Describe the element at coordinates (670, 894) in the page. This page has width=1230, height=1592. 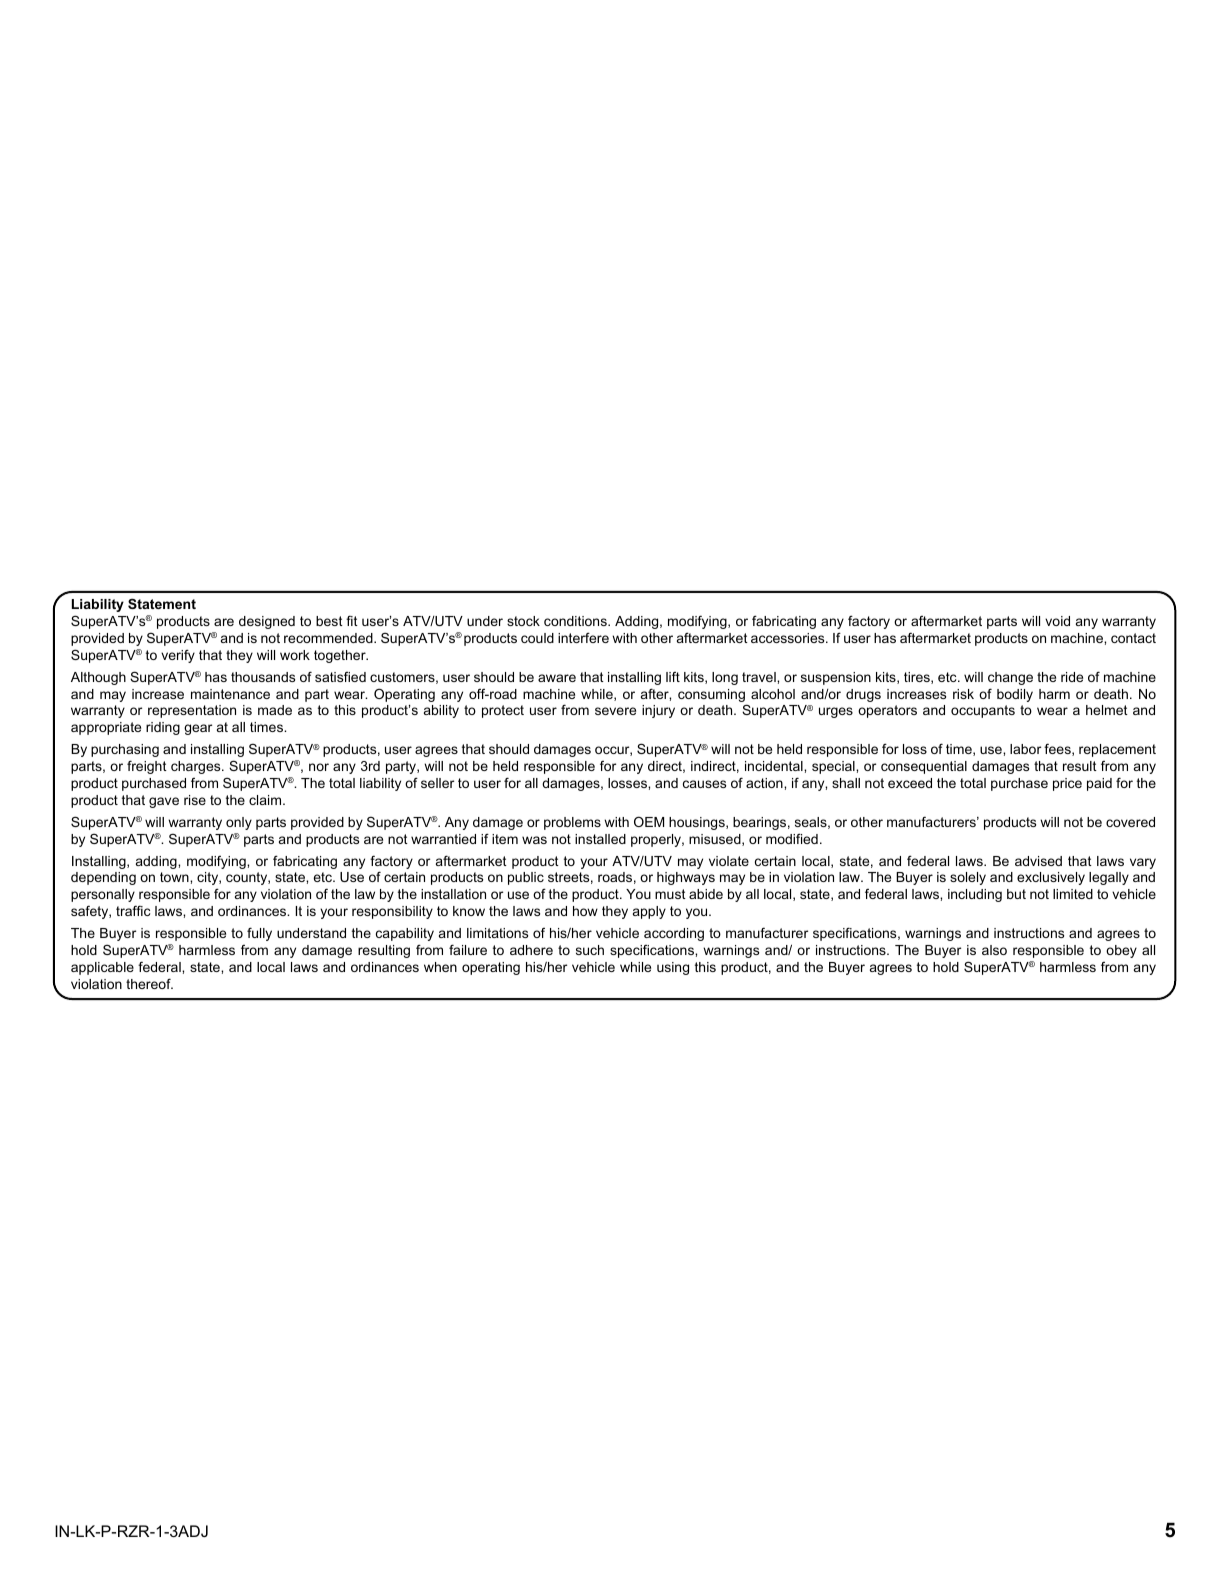
I see `must` at that location.
